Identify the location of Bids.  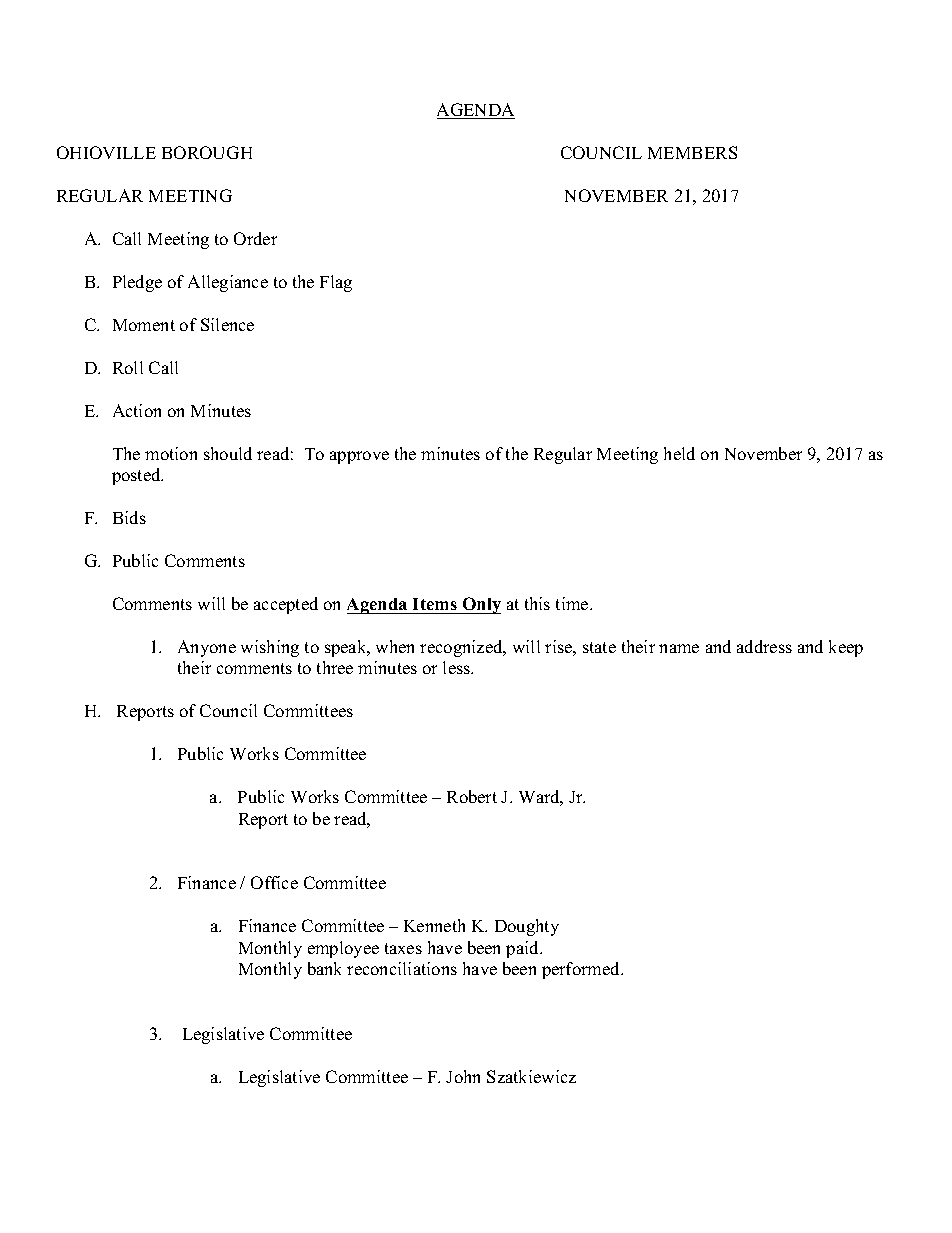
(129, 517).
